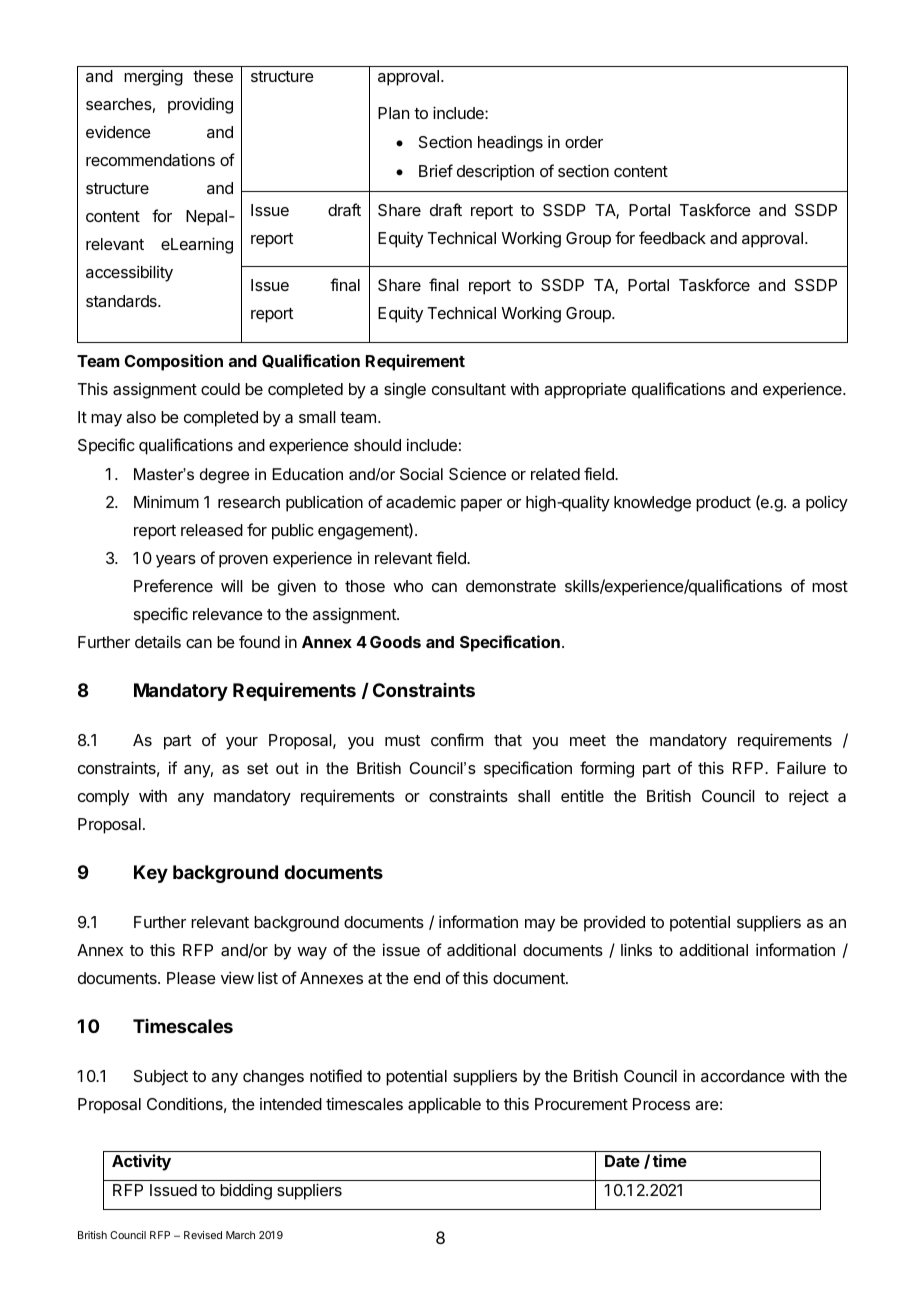  What do you see at coordinates (220, 389) in the page?
I see `could` at bounding box center [220, 389].
